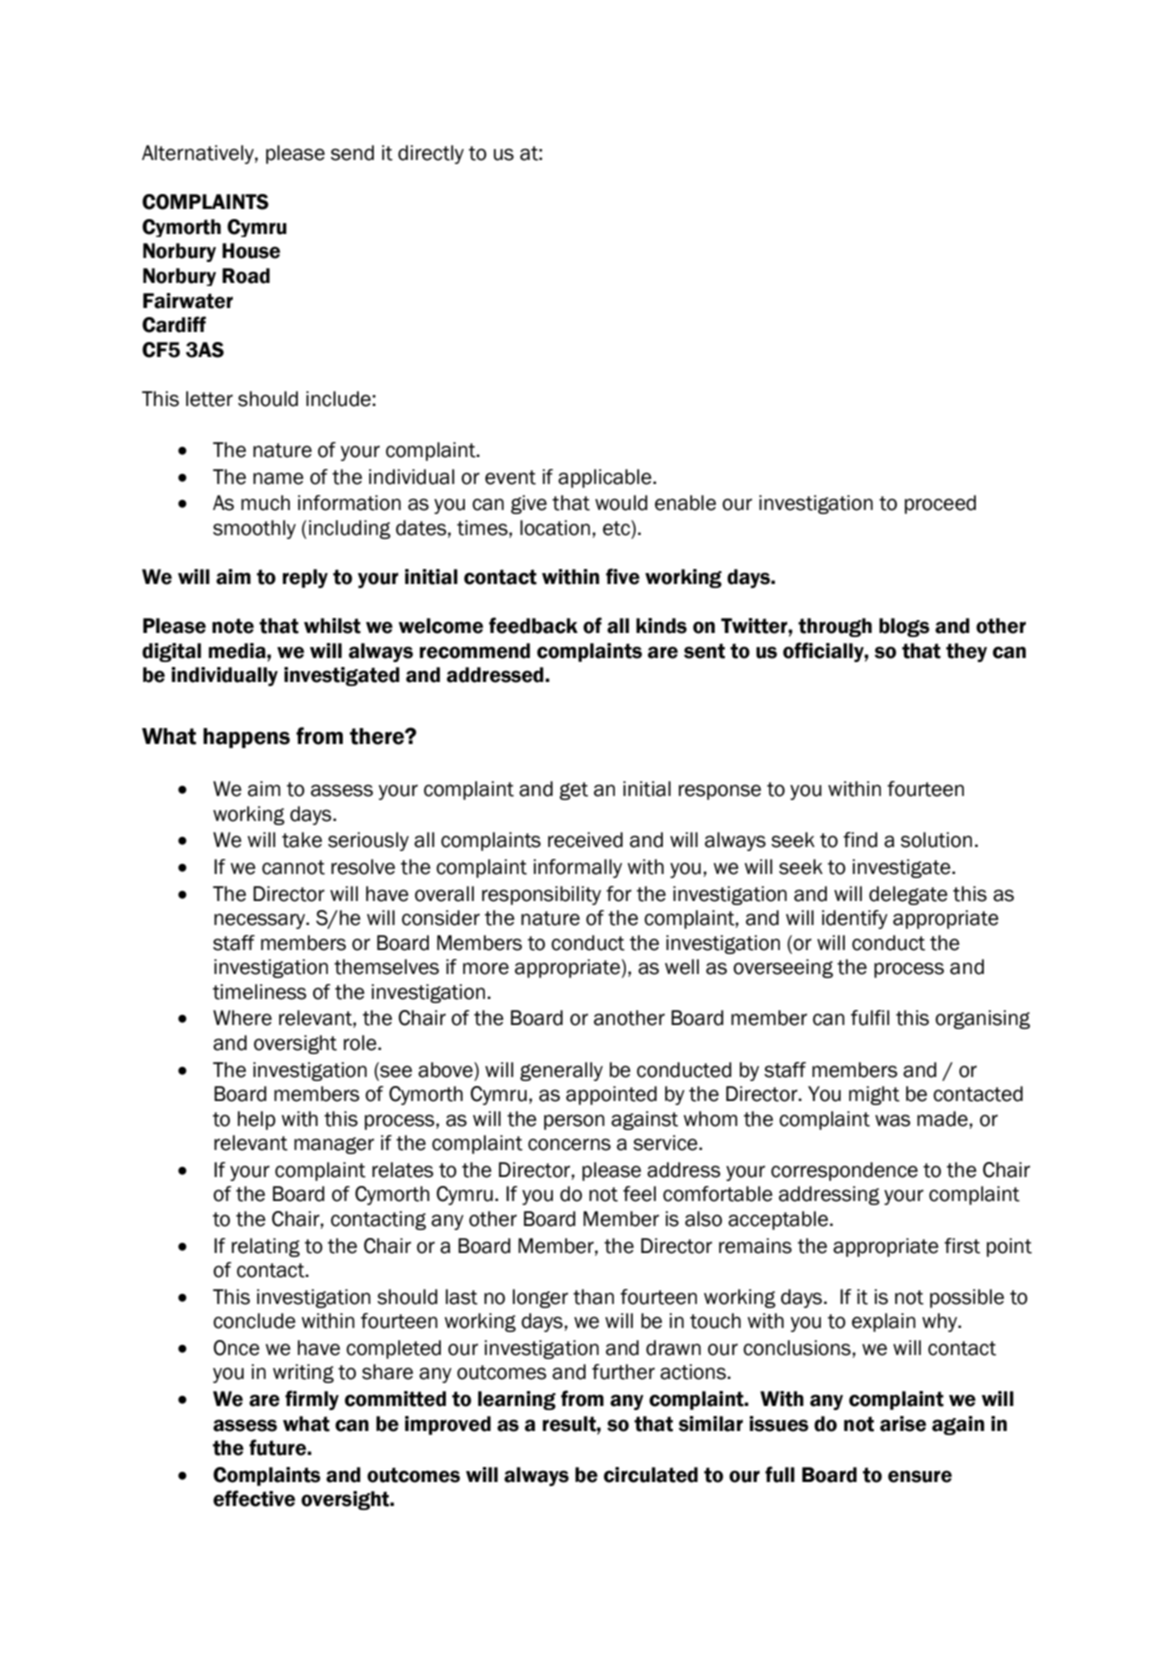  Describe the element at coordinates (585, 840) in the image. I see `received` at that location.
